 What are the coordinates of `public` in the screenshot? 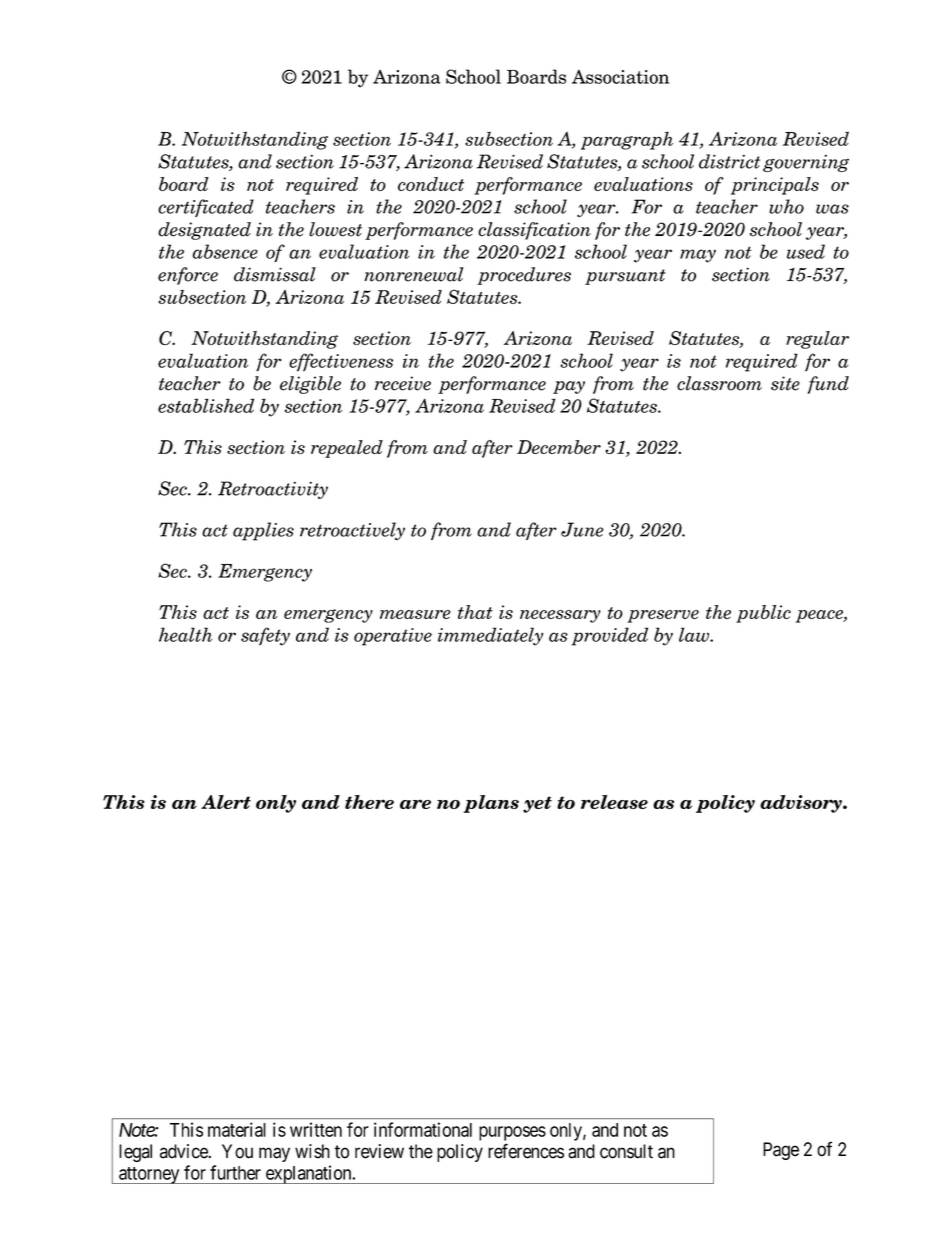 It's located at (763, 614).
